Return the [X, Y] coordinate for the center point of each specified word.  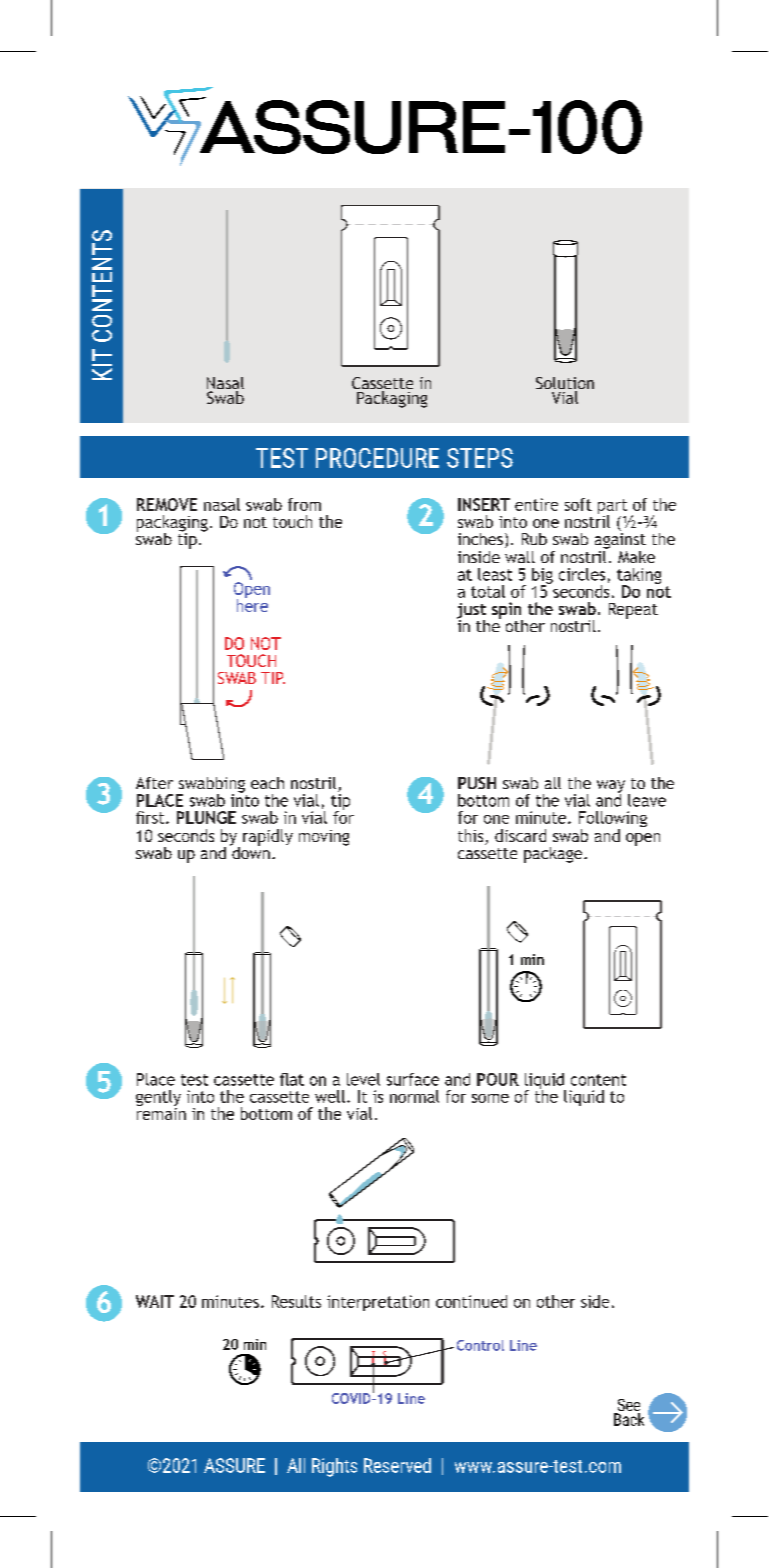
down [250, 851]
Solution [565, 384]
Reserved [397, 1465]
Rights [334, 1467]
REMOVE [167, 504]
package [554, 855]
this [472, 837]
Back [629, 1418]
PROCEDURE [377, 458]
